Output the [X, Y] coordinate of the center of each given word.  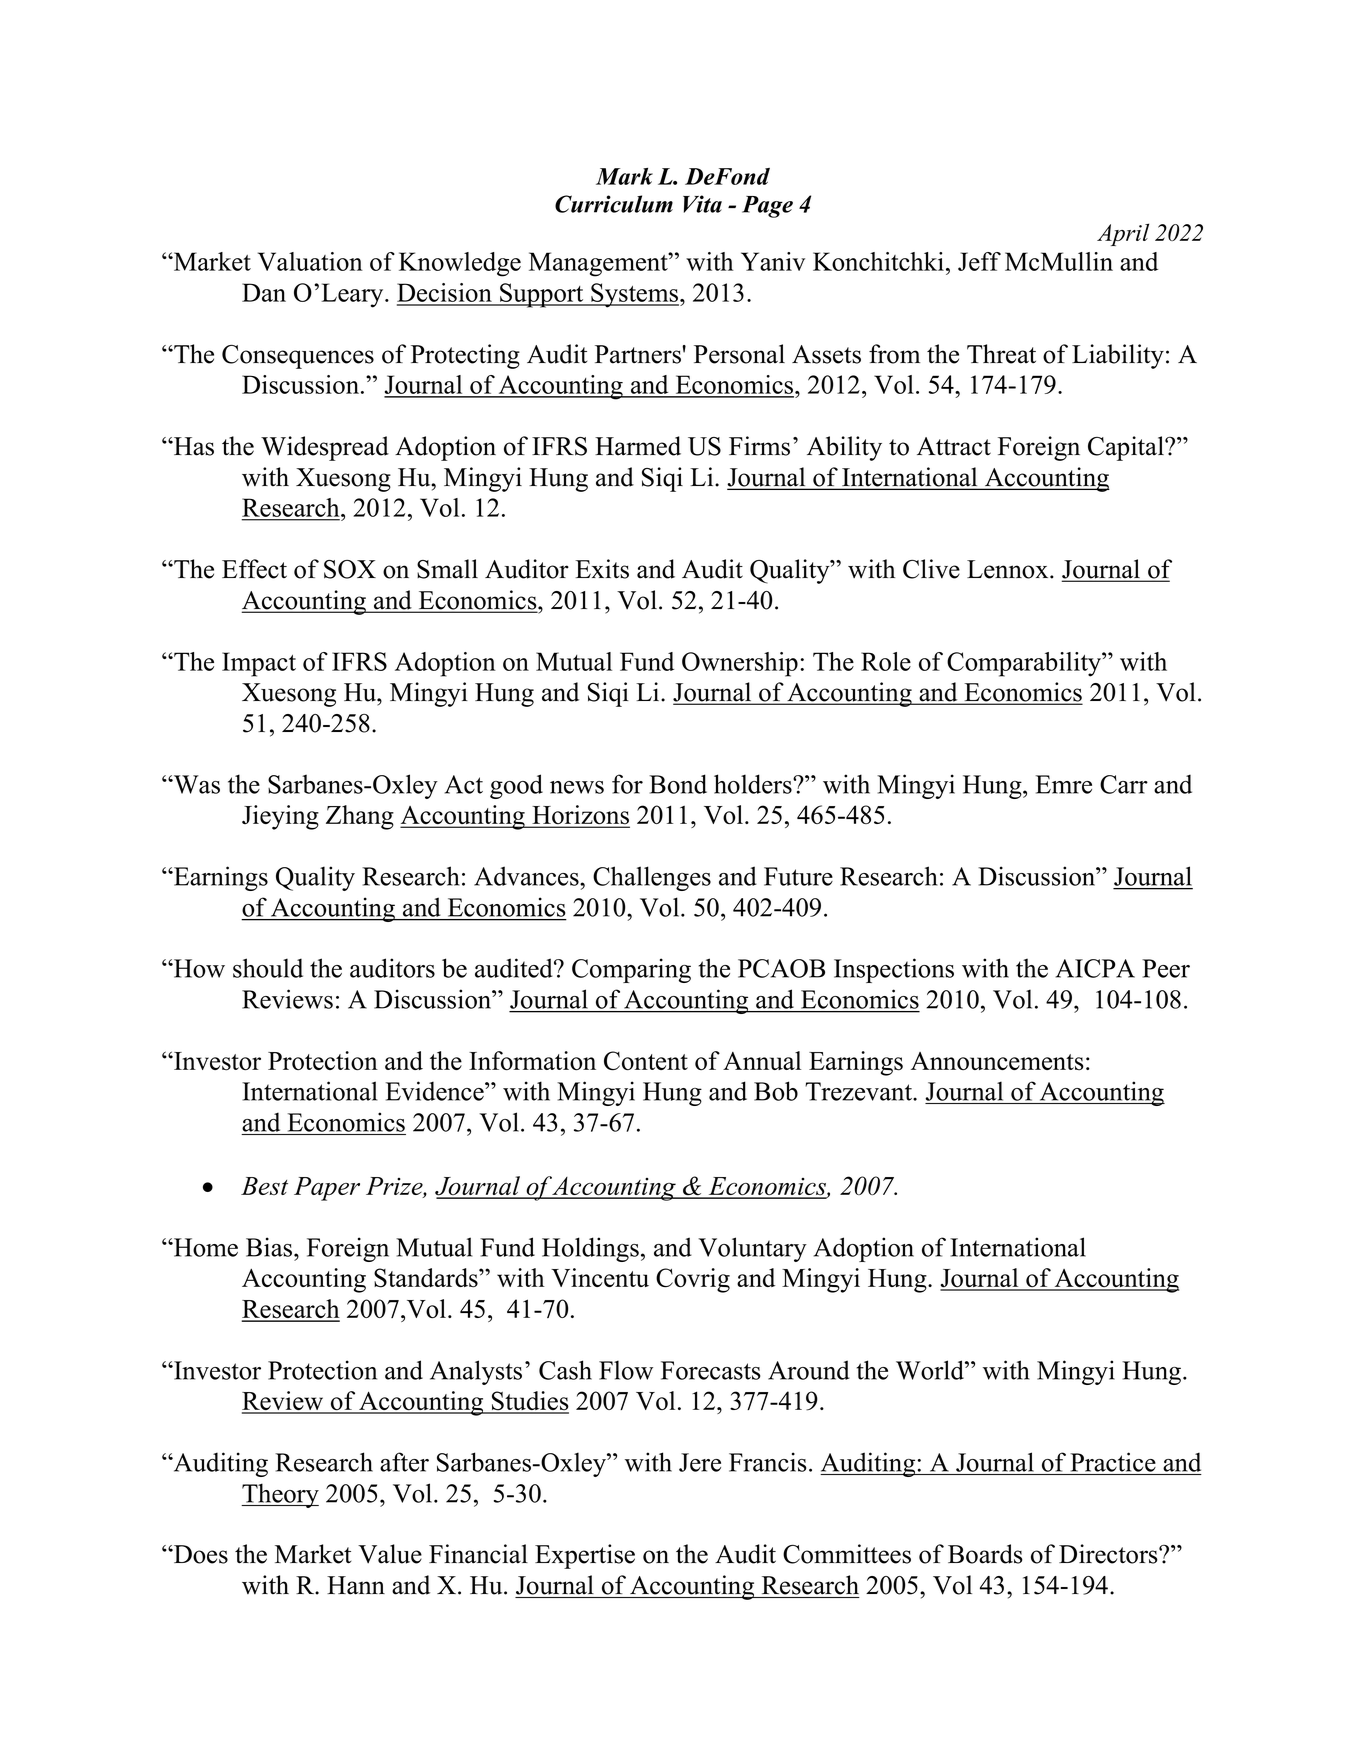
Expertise [585, 1556]
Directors [1109, 1554]
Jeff [979, 261]
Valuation [310, 261]
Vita [702, 204]
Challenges [652, 878]
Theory [280, 1495]
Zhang [360, 817]
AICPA [1095, 968]
